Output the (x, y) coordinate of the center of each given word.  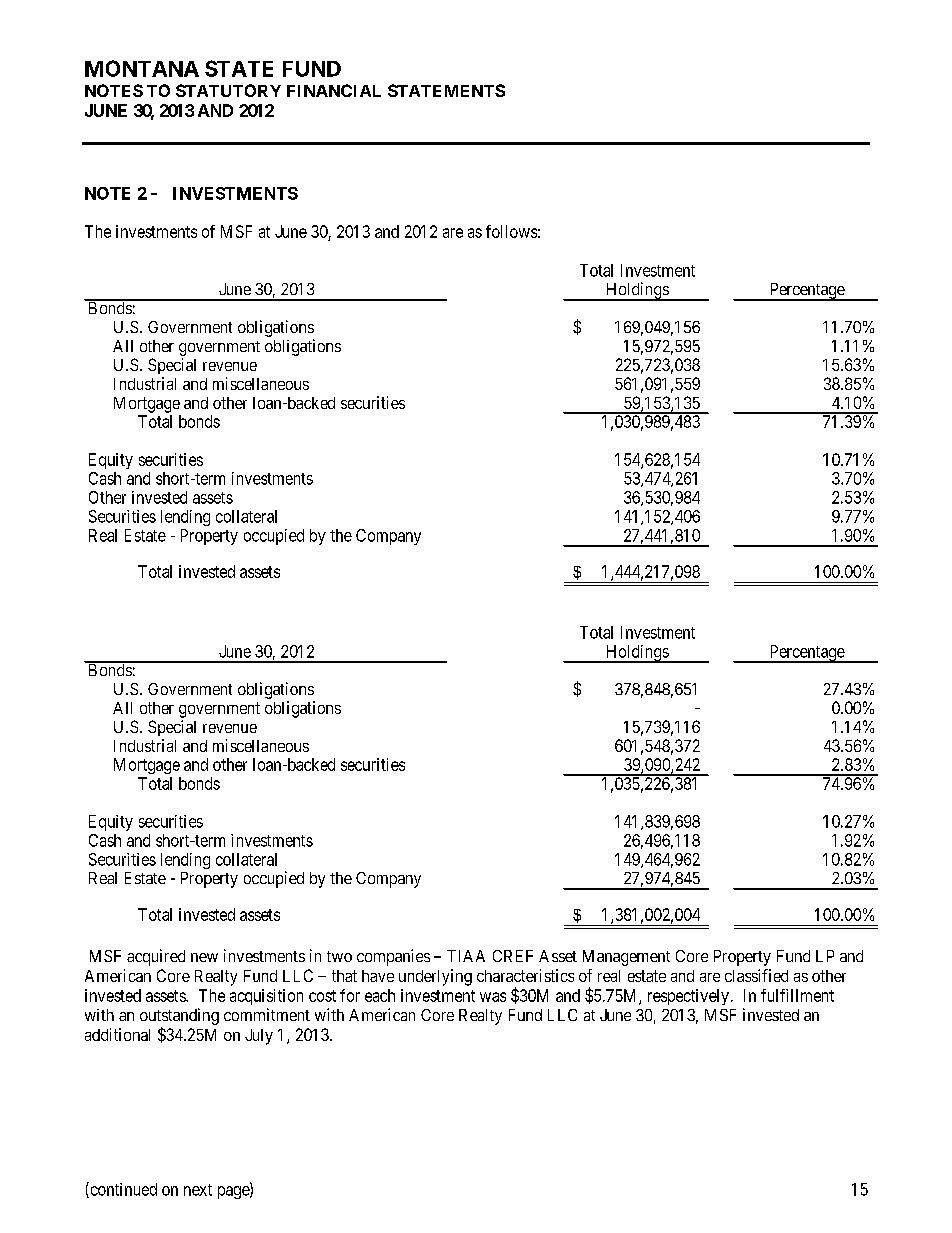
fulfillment (797, 995)
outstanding (179, 1018)
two (339, 956)
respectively (688, 997)
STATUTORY (228, 90)
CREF (513, 956)
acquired (156, 957)
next (198, 1190)
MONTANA (142, 68)
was (493, 997)
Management (626, 958)
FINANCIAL (334, 90)
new (204, 957)
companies (393, 957)
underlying (435, 977)
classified (756, 975)
